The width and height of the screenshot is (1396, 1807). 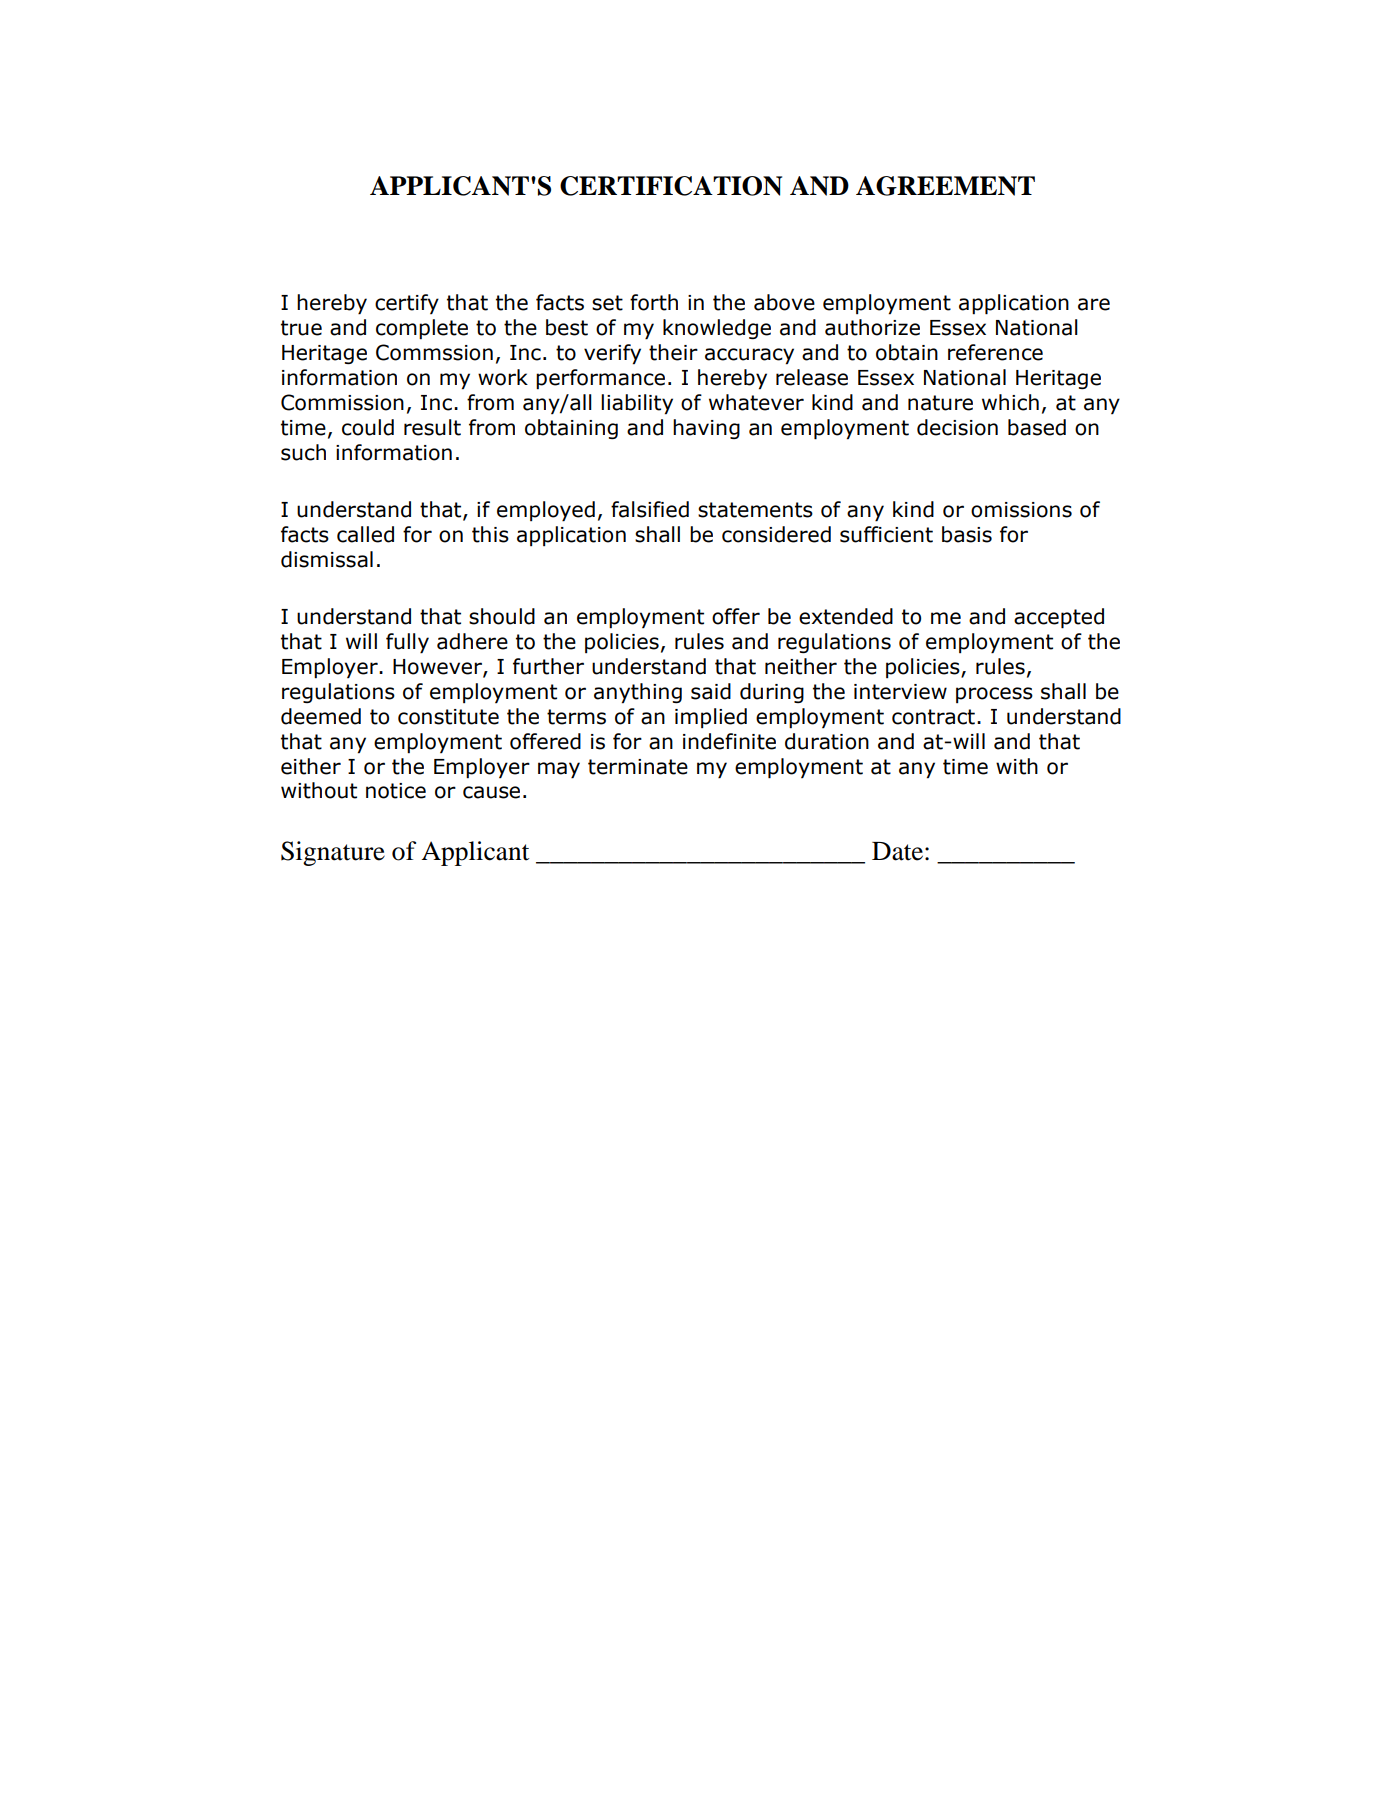 I want to click on certify, so click(x=407, y=304).
